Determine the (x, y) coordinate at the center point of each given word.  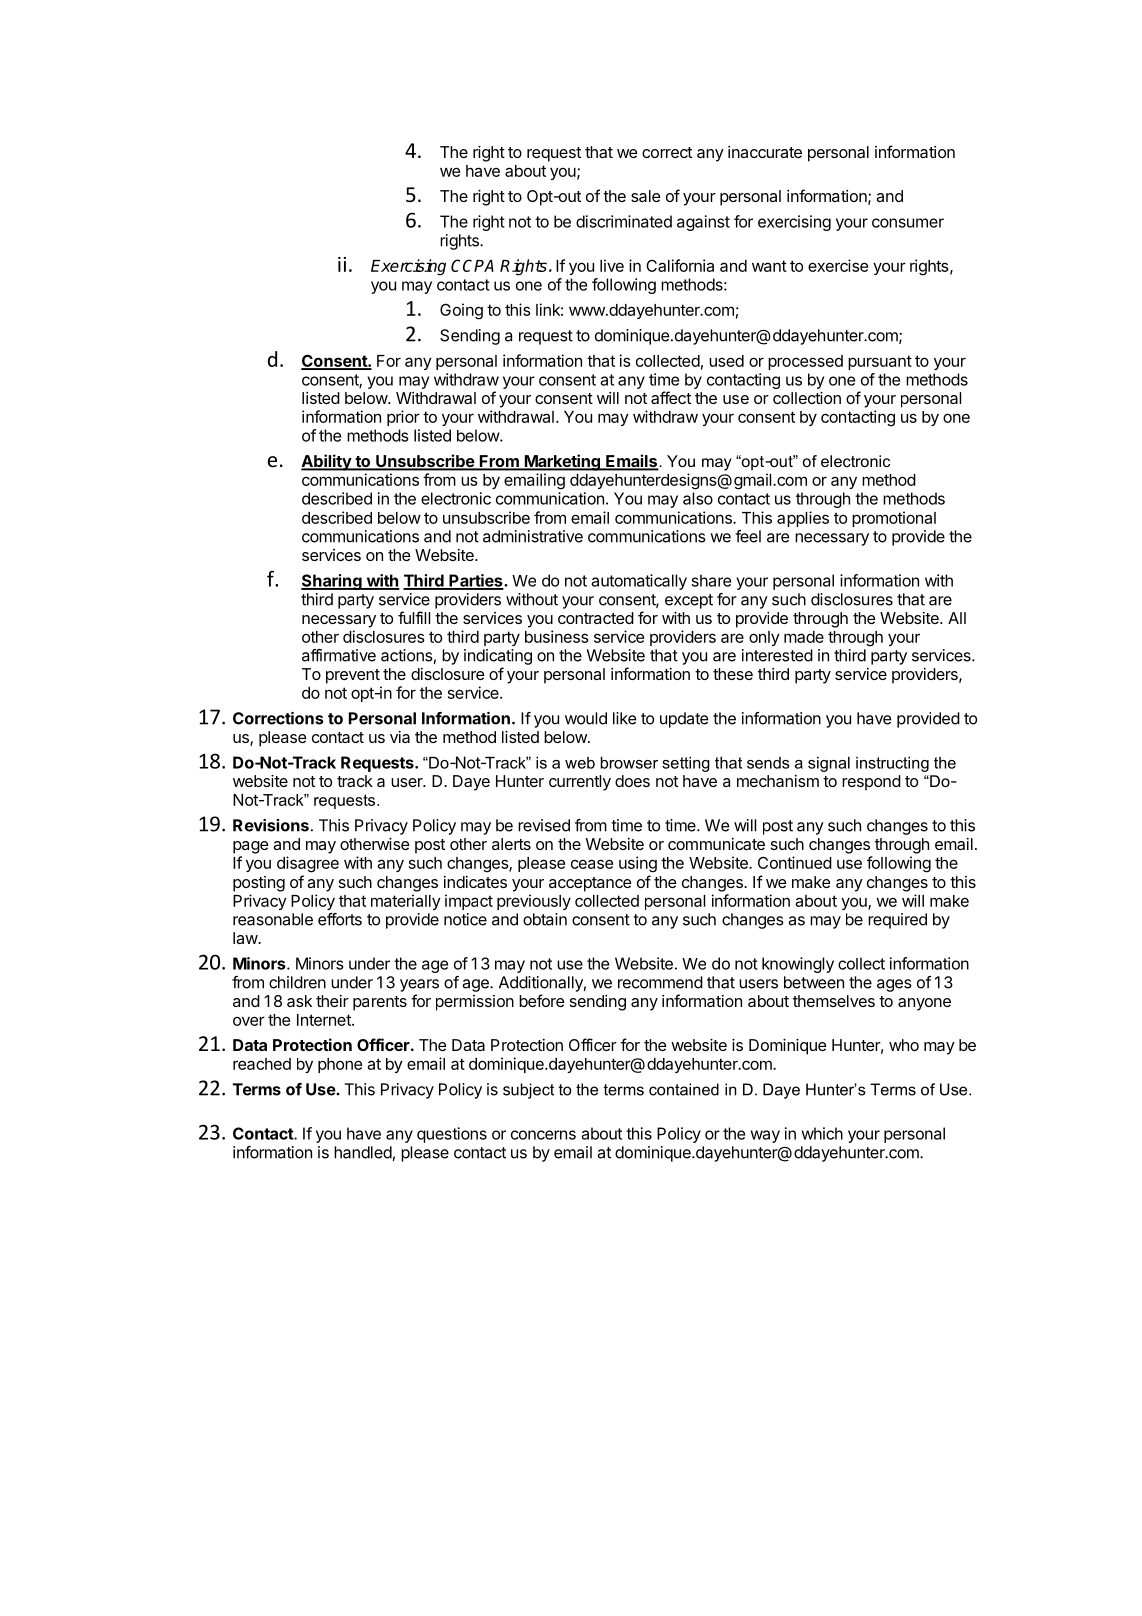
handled (363, 1152)
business (557, 636)
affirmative (339, 655)
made (804, 637)
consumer (908, 223)
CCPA (472, 265)
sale (646, 196)
